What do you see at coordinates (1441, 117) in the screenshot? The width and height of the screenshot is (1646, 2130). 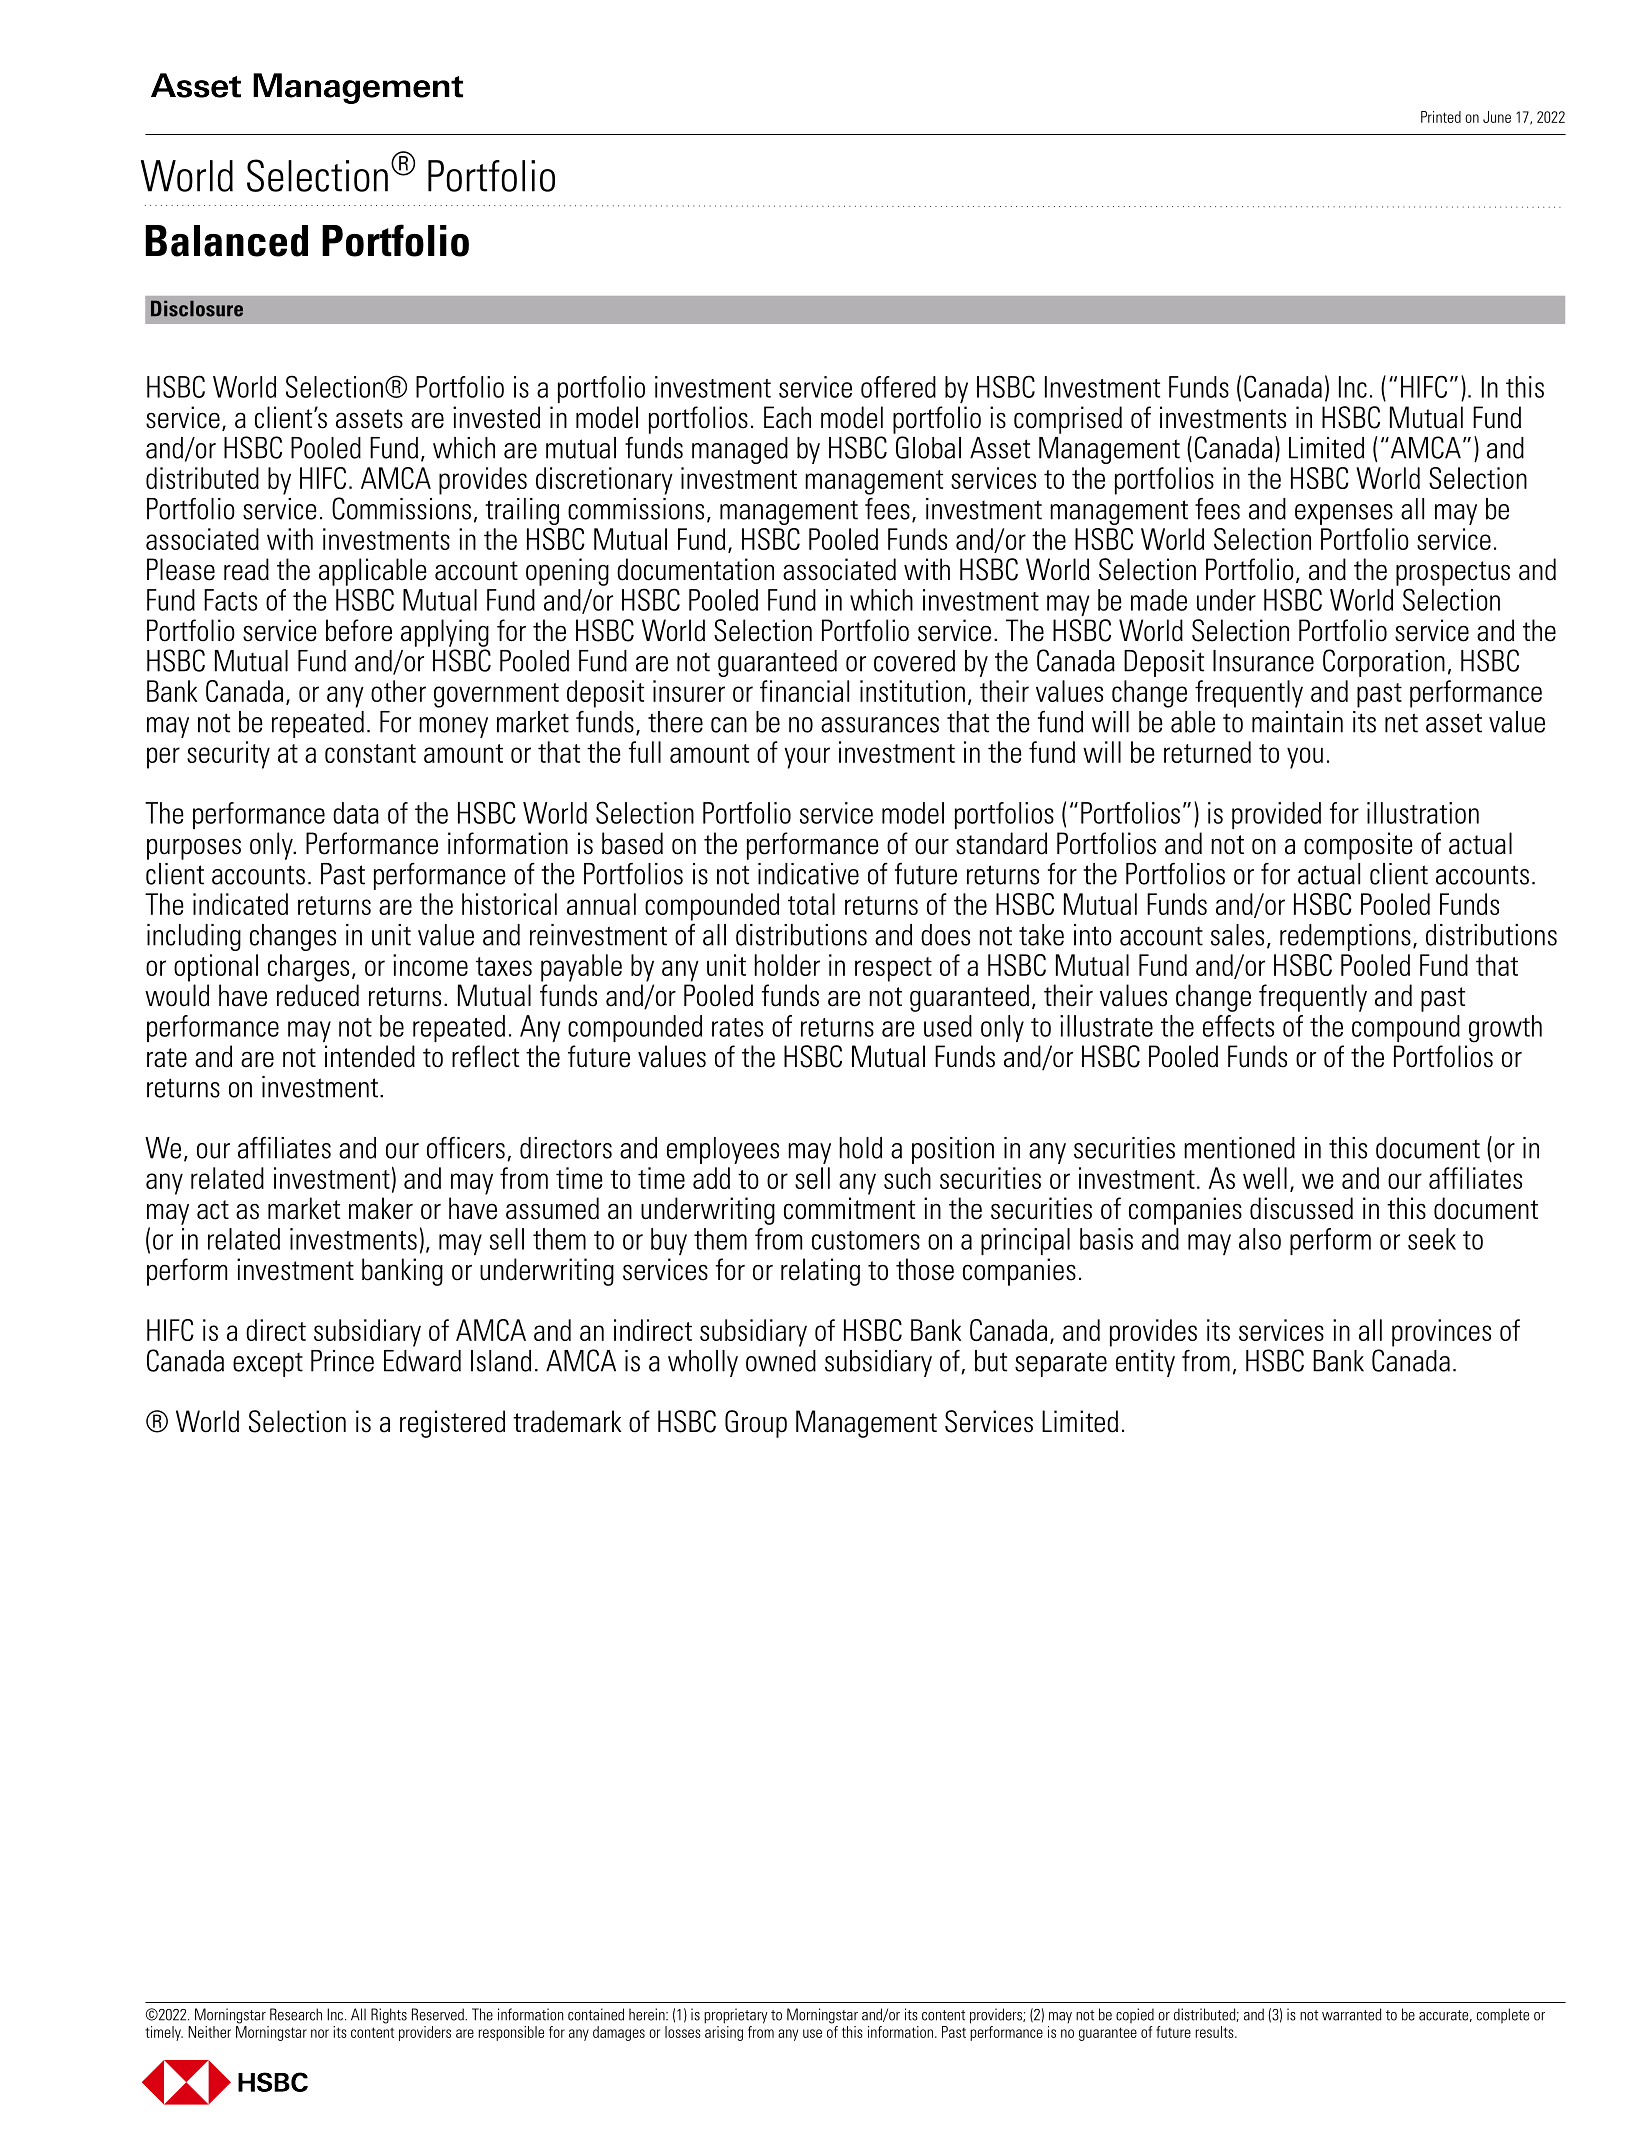 I see `Printed` at bounding box center [1441, 117].
